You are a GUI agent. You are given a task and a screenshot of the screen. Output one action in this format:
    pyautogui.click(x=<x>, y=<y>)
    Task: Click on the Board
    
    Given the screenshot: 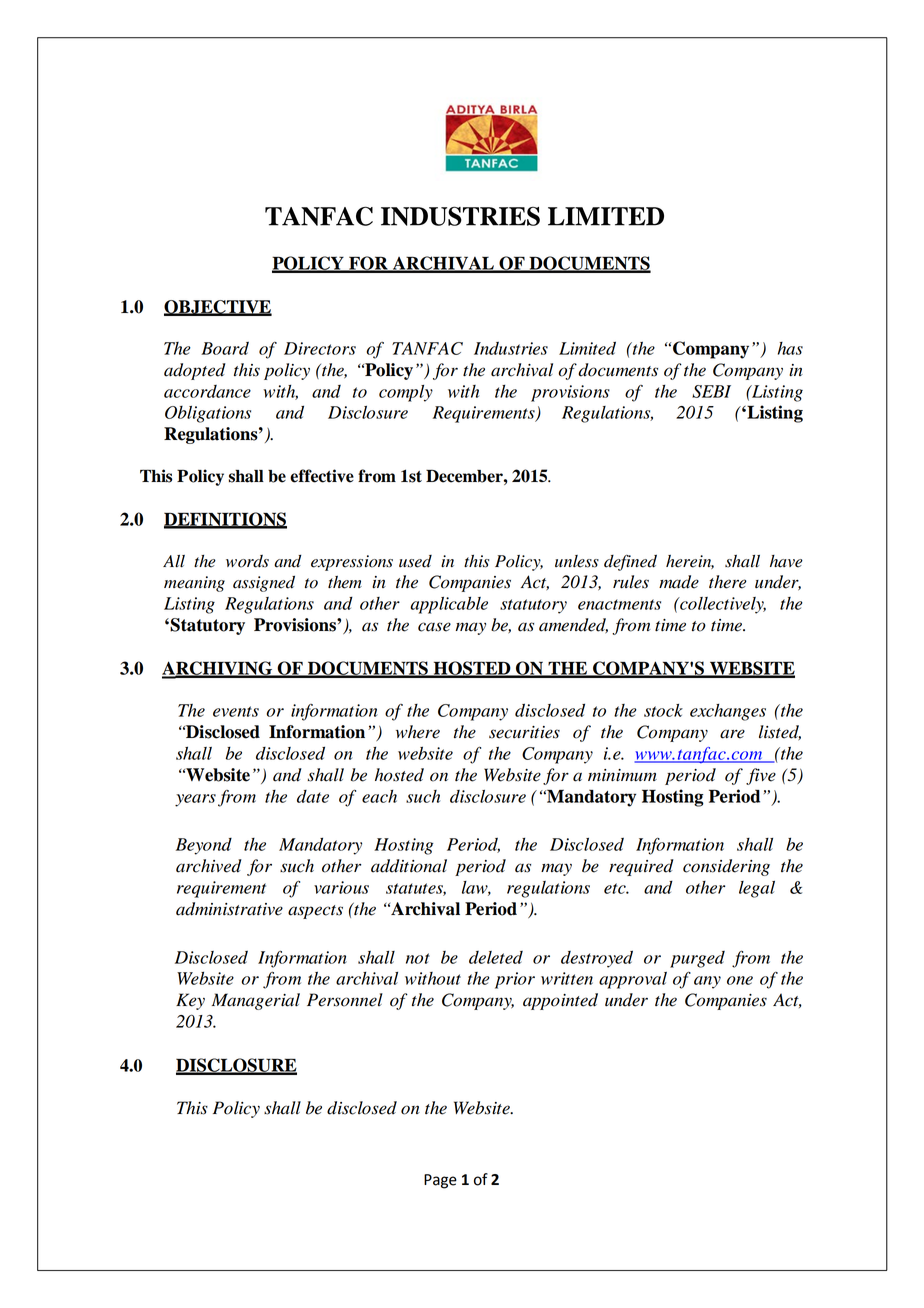 What is the action you would take?
    pyautogui.click(x=225, y=348)
